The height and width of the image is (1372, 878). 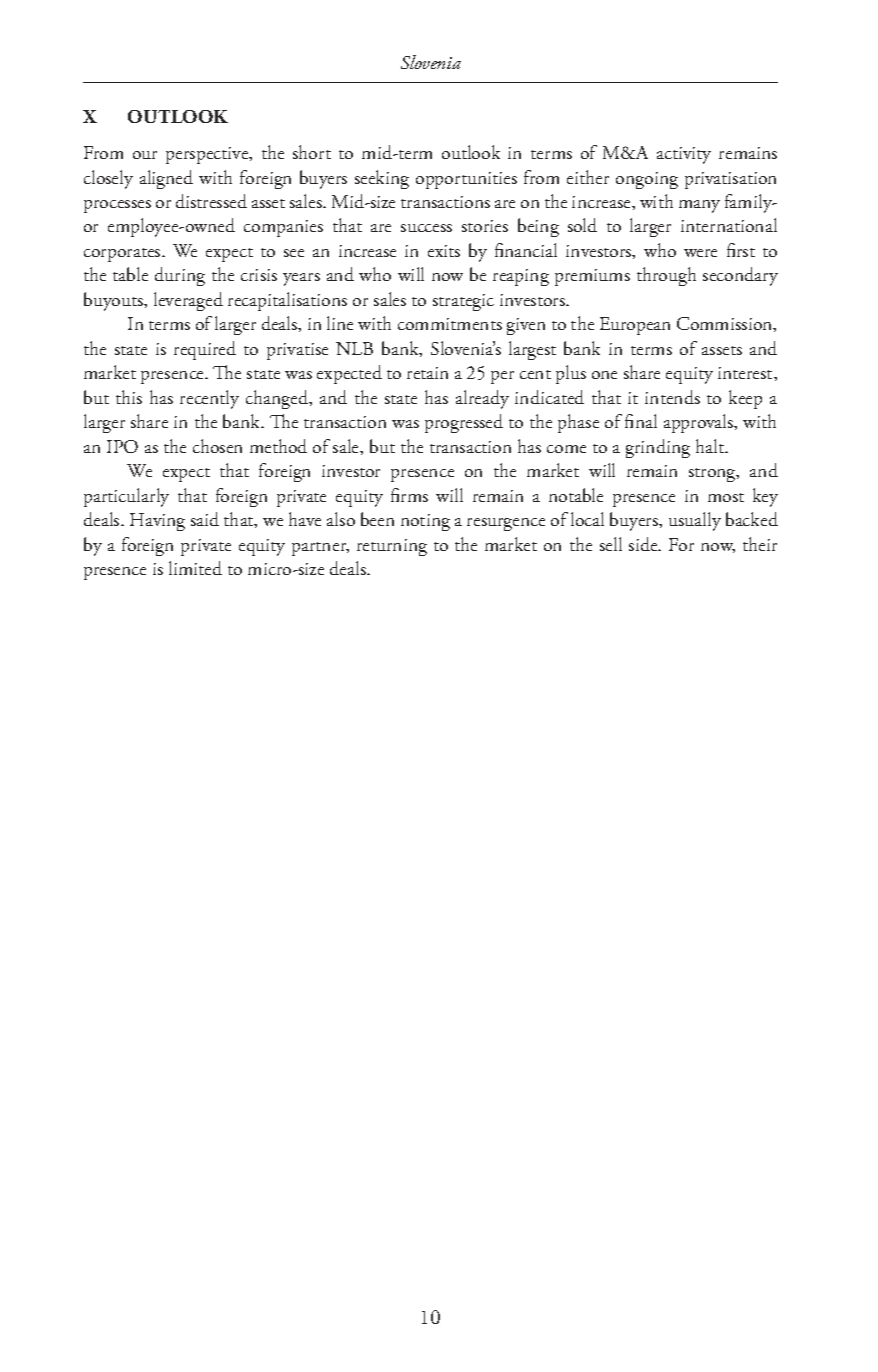 I want to click on exits, so click(x=444, y=251).
